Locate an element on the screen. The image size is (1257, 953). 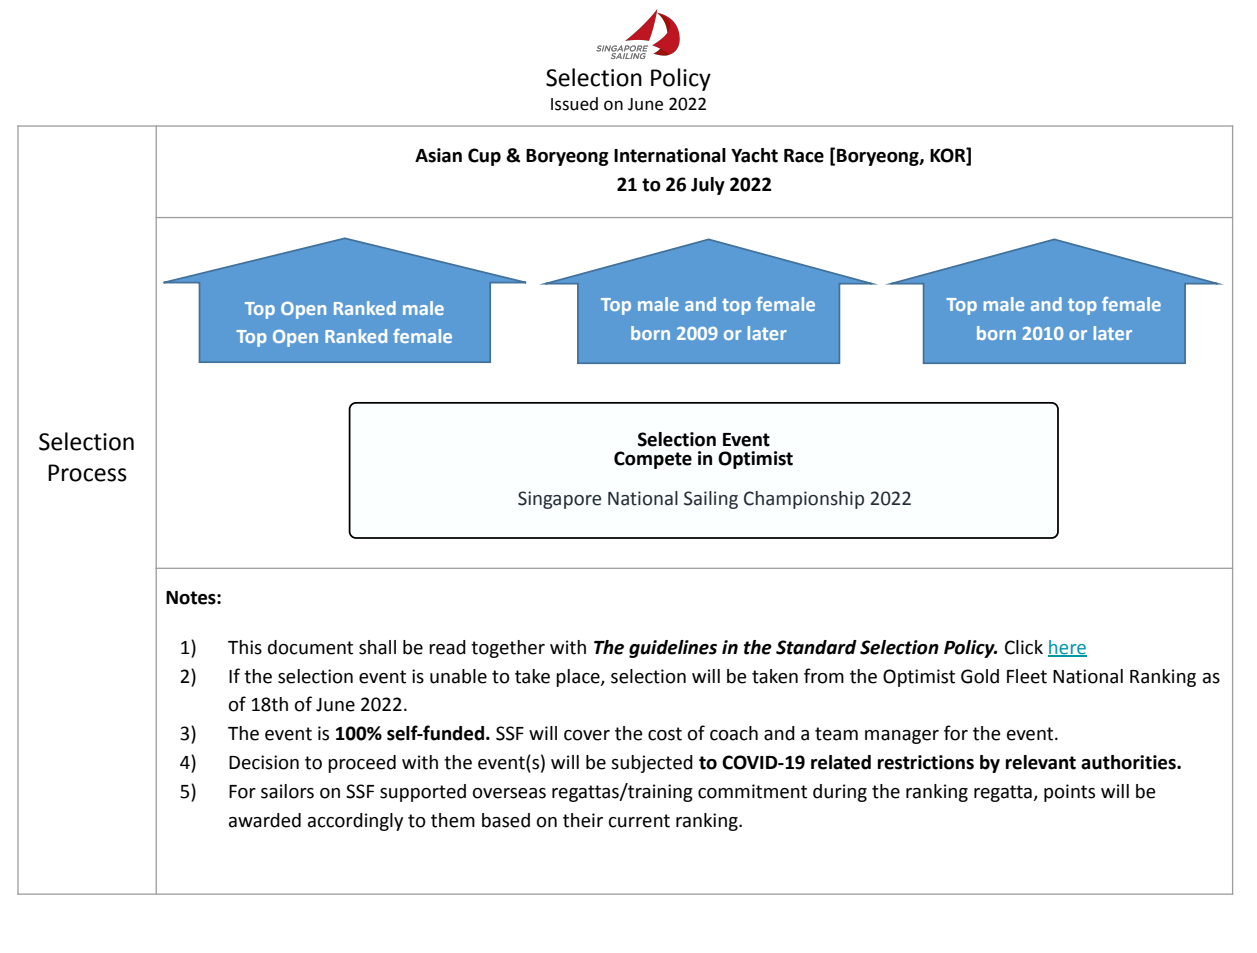
their is located at coordinates (583, 820).
